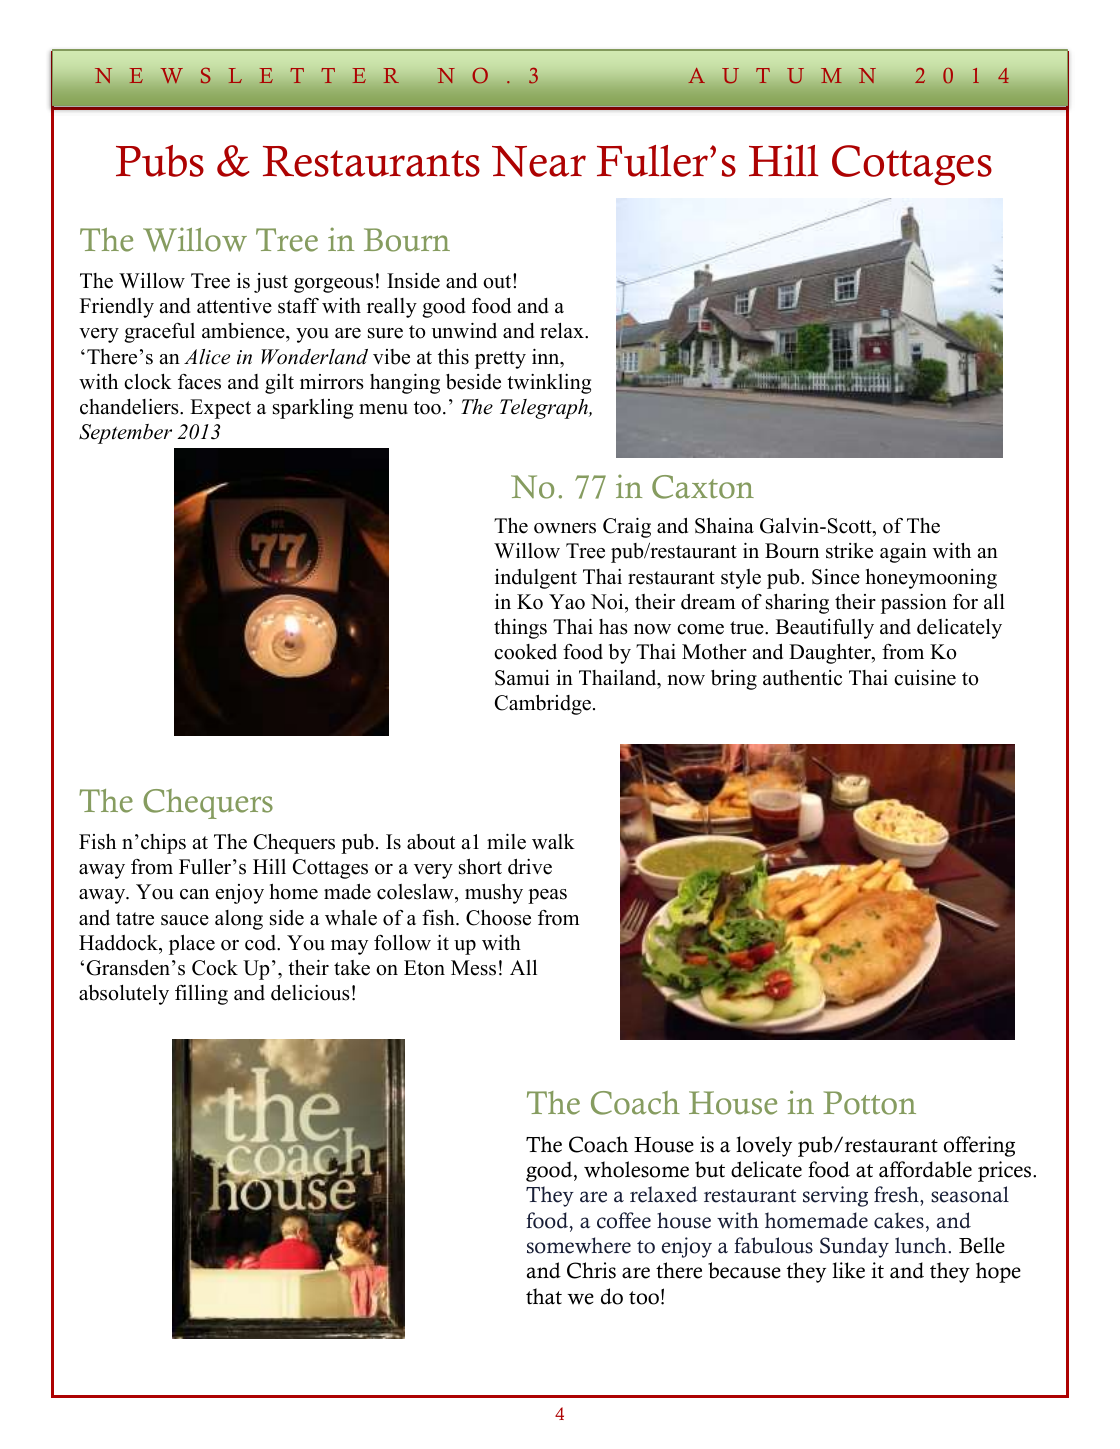 This document has height=1449, width=1120. Describe the element at coordinates (498, 918) in the document. I see `Choose` at that location.
